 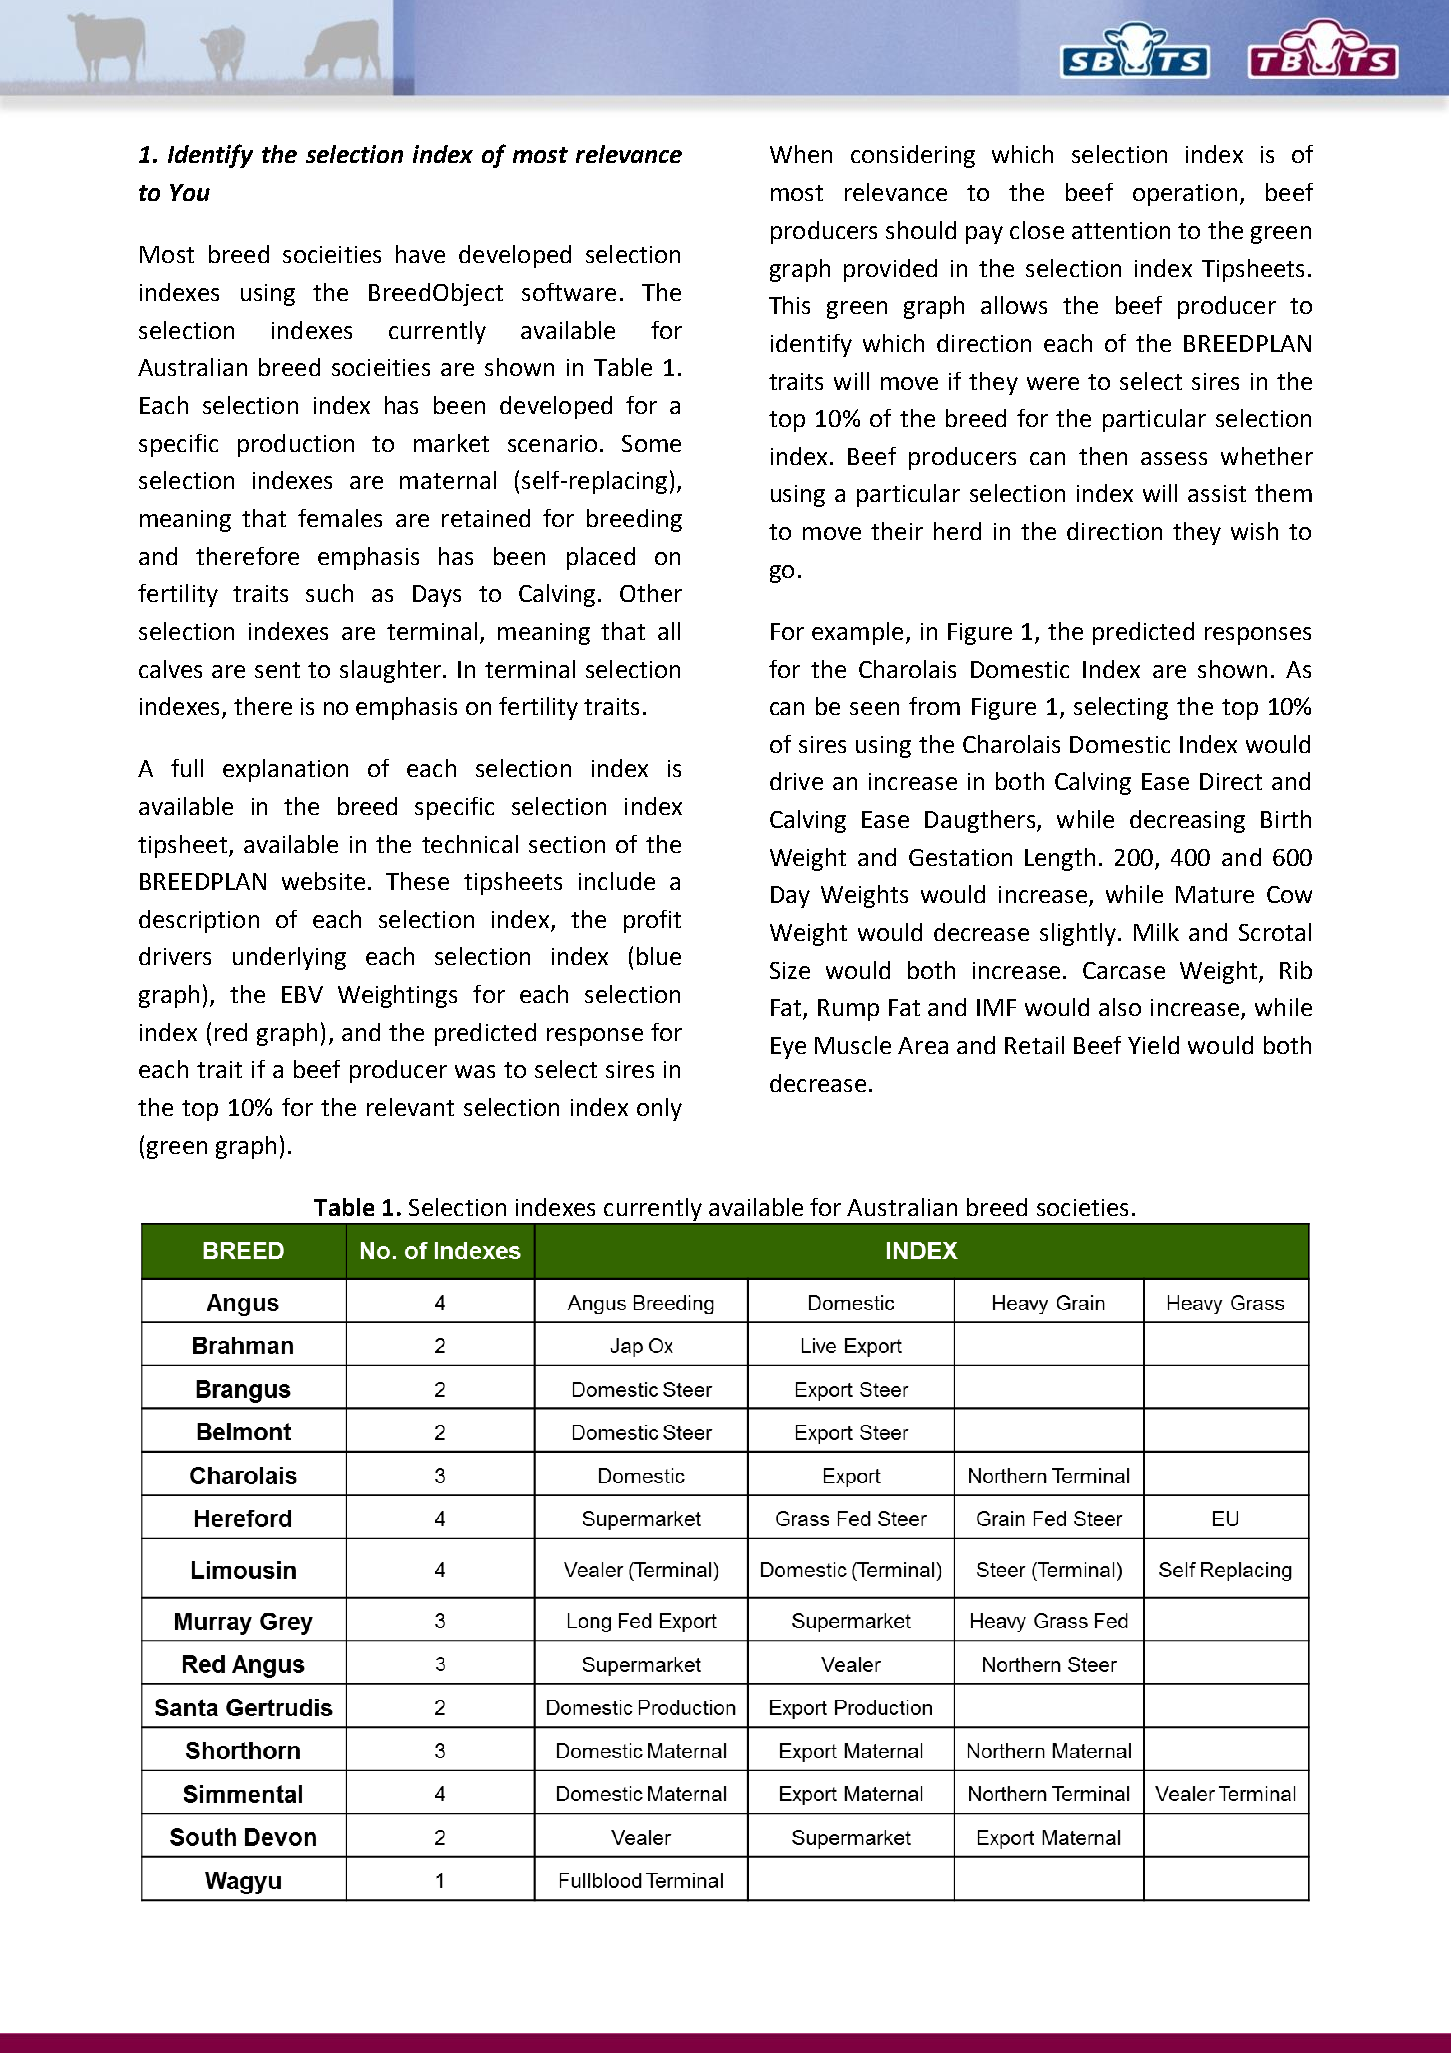 What do you see at coordinates (323, 881) in the page?
I see `website` at bounding box center [323, 881].
